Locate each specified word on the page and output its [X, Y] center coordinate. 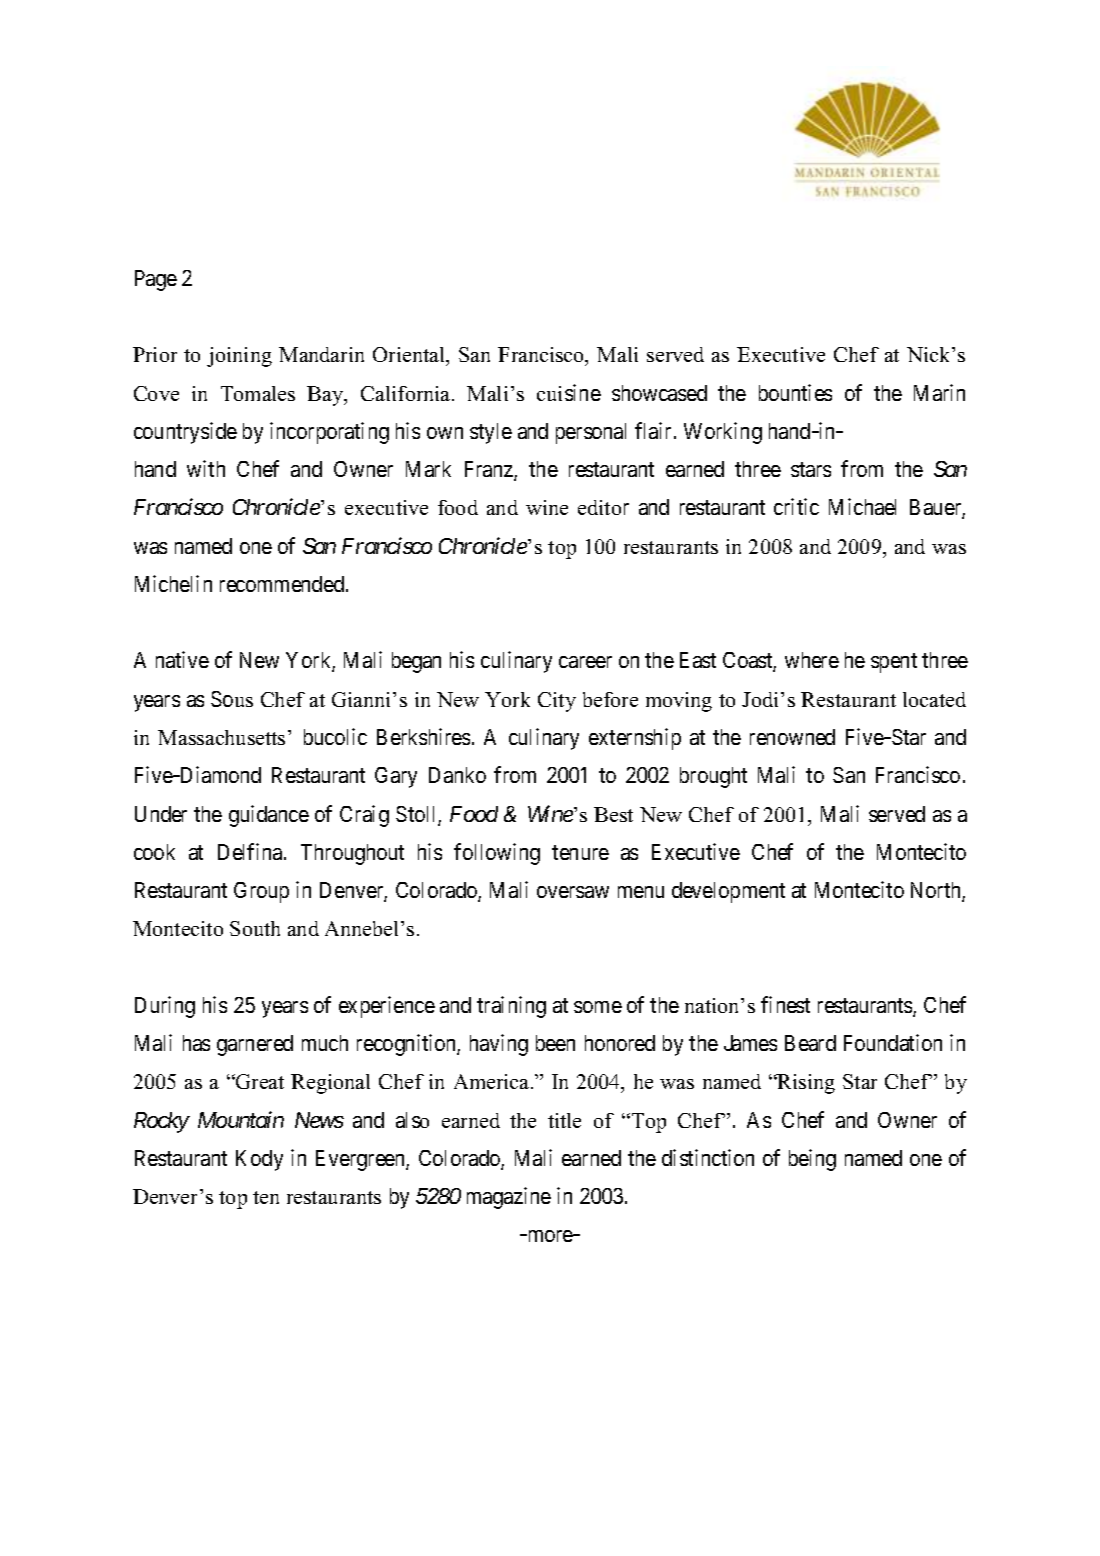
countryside [185, 433]
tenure [580, 852]
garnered [255, 1045]
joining [239, 357]
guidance [269, 816]
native [182, 659]
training [511, 1007]
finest [785, 1004]
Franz [490, 470]
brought [713, 777]
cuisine [569, 392]
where [812, 660]
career [585, 662]
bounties [795, 392]
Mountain [241, 1119]
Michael [862, 506]
